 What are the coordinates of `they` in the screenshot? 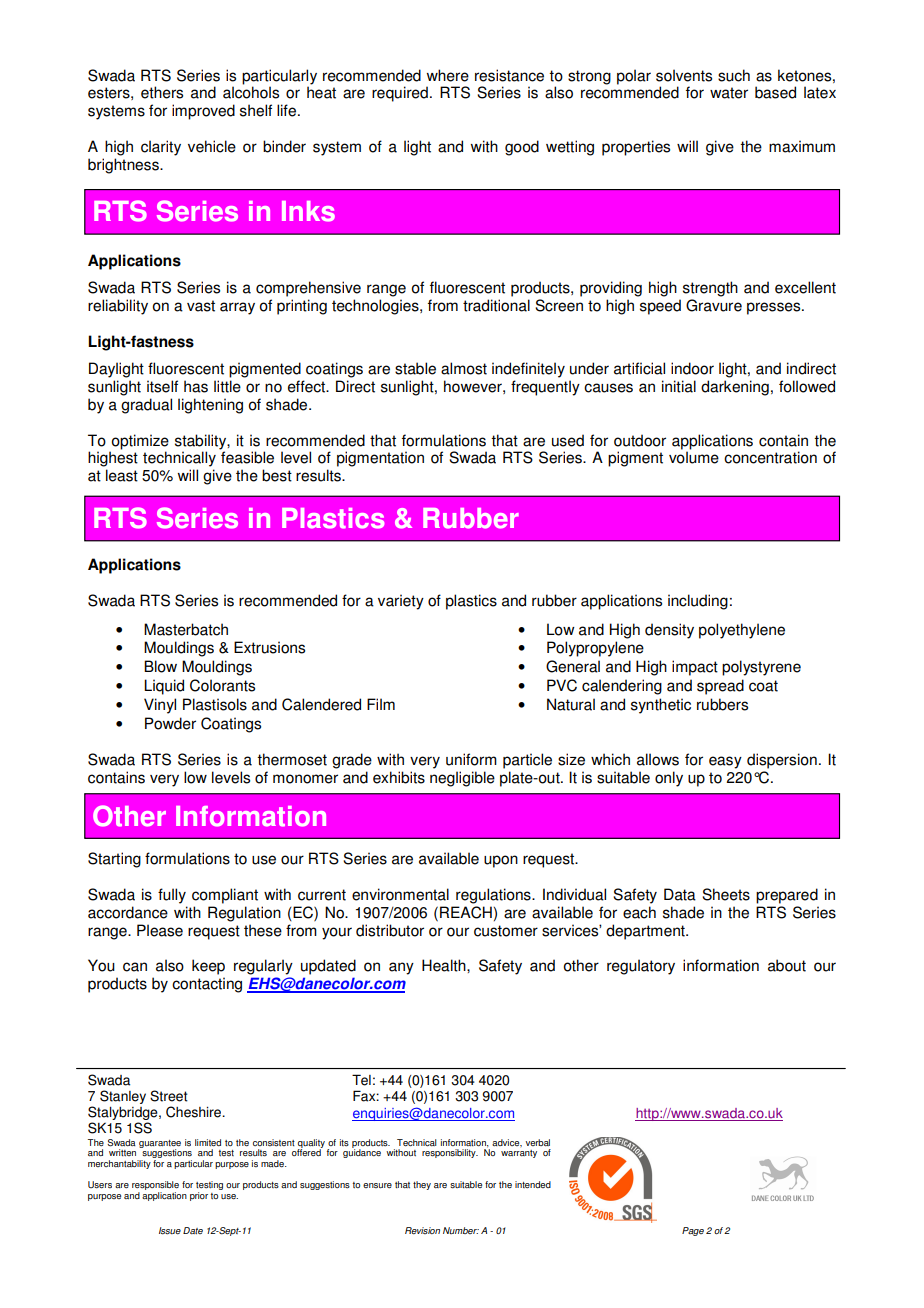 It's located at (422, 1185).
